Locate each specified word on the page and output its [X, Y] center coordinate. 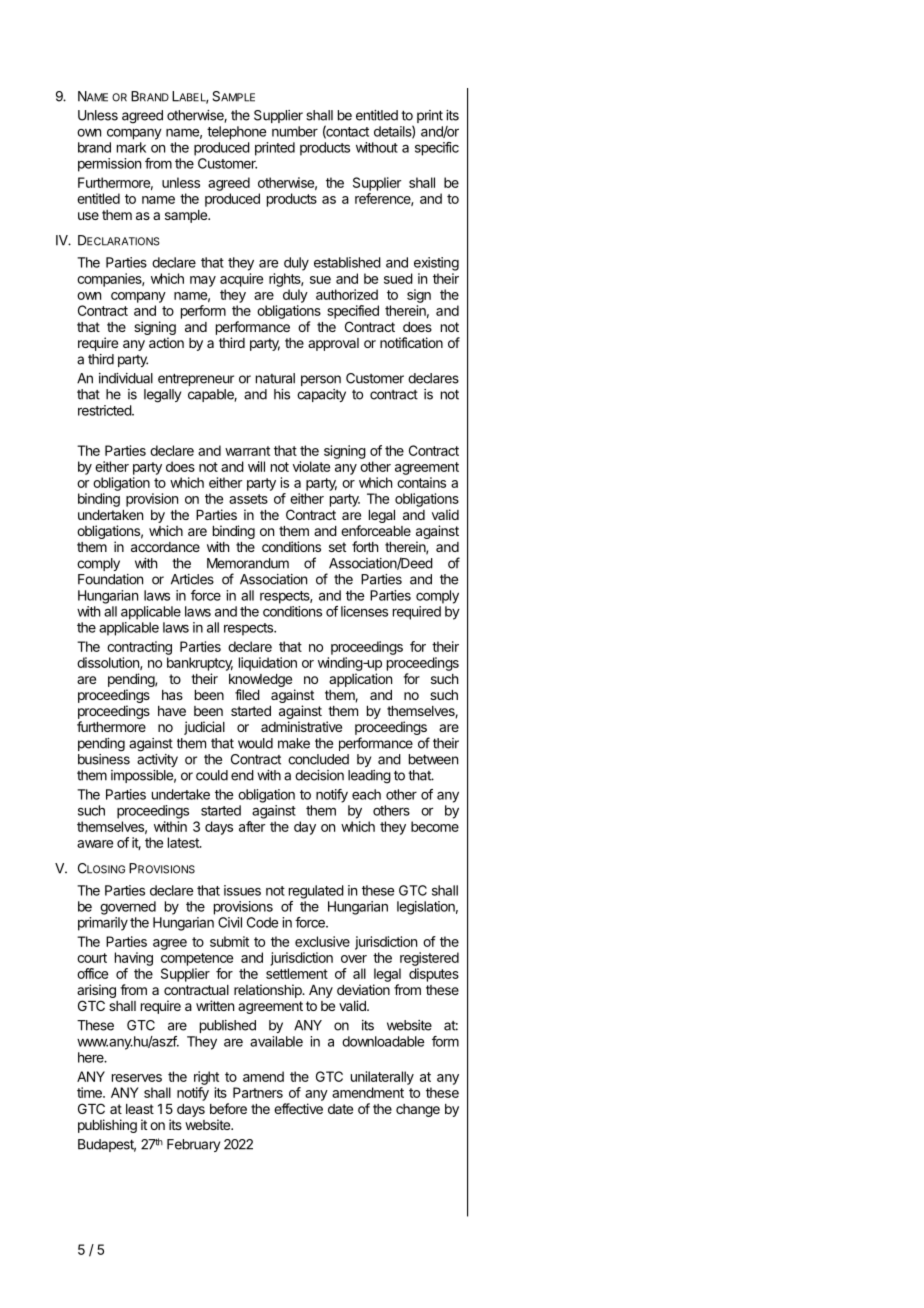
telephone [236, 133]
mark [131, 147]
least [140, 1109]
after [252, 826]
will [256, 466]
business [104, 759]
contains [421, 482]
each [366, 794]
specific [437, 149]
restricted [105, 410]
